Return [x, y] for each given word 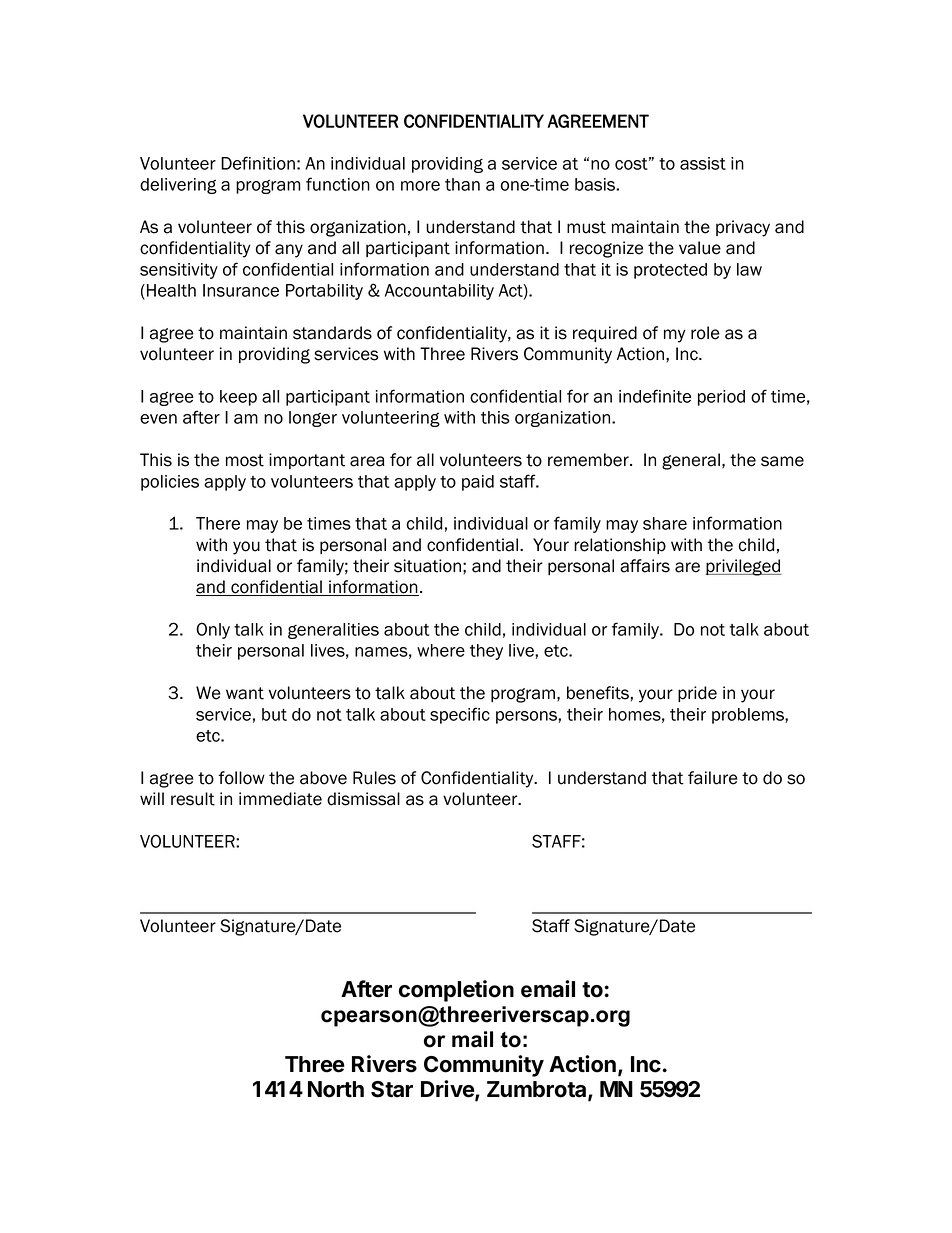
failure [713, 778]
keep [238, 398]
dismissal [363, 799]
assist [703, 163]
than [462, 184]
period [721, 398]
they [486, 652]
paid [478, 483]
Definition [258, 163]
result [193, 799]
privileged [743, 567]
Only [213, 630]
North [336, 1089]
